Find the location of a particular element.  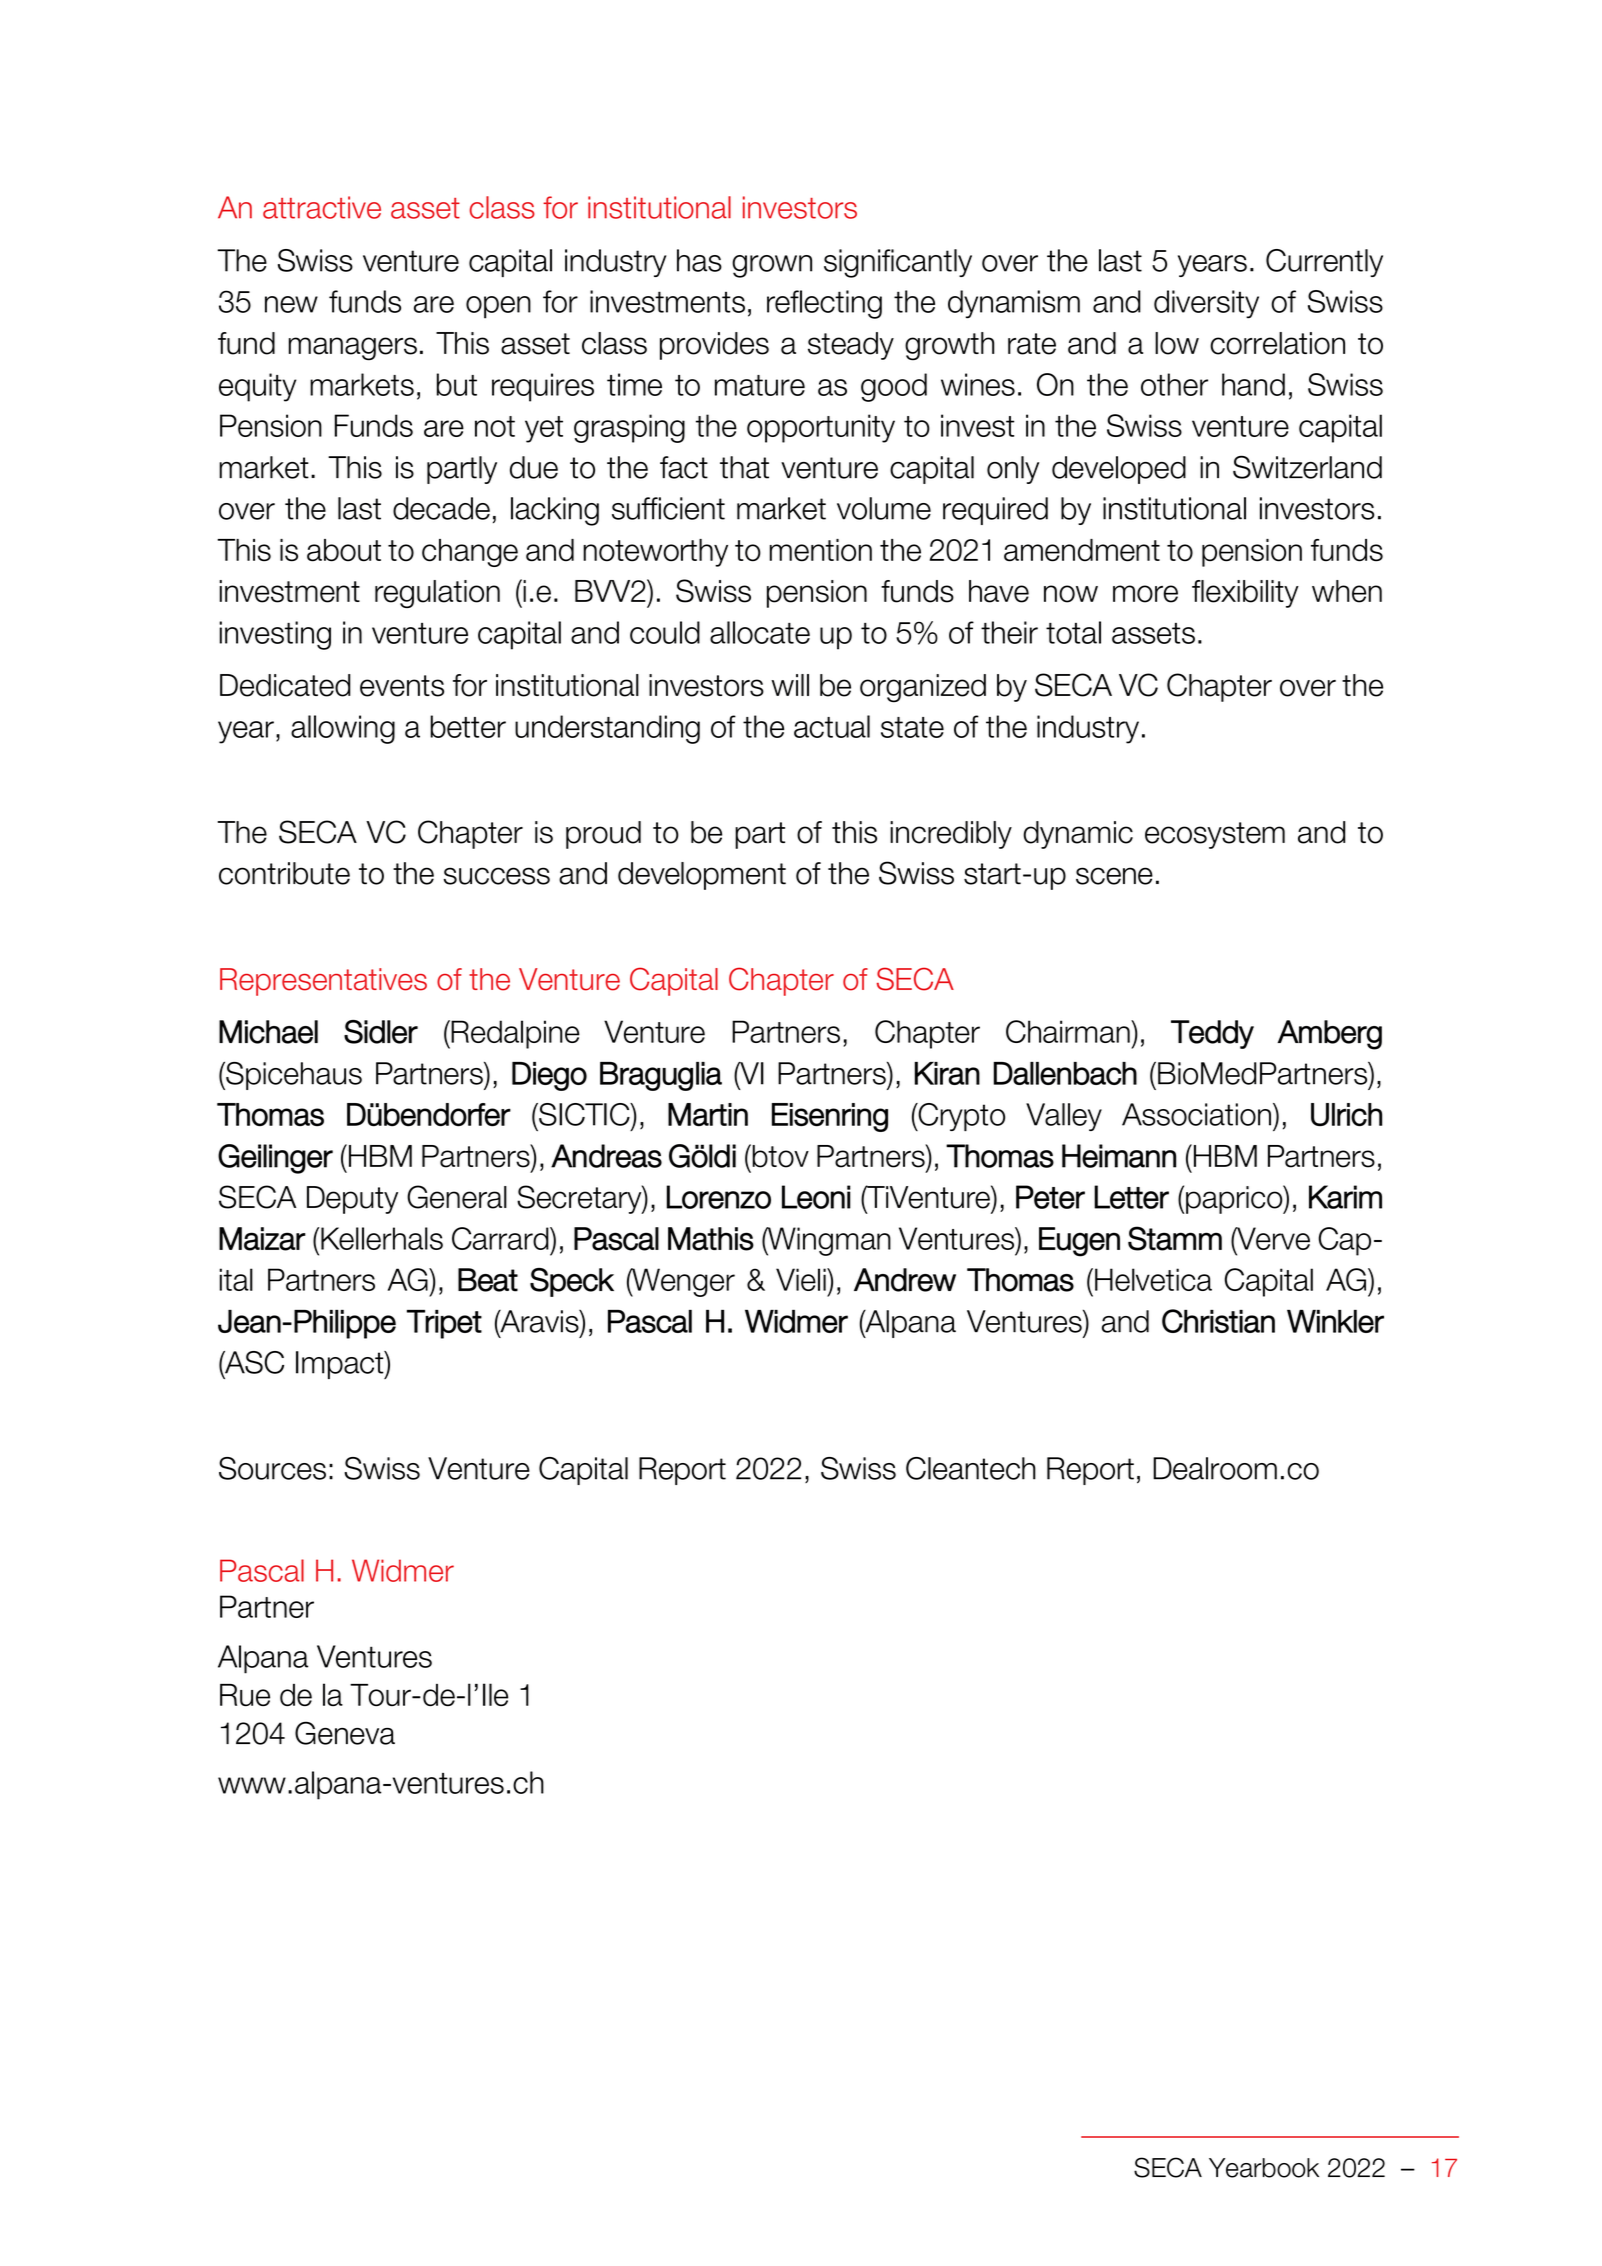

Representatives is located at coordinates (323, 982).
